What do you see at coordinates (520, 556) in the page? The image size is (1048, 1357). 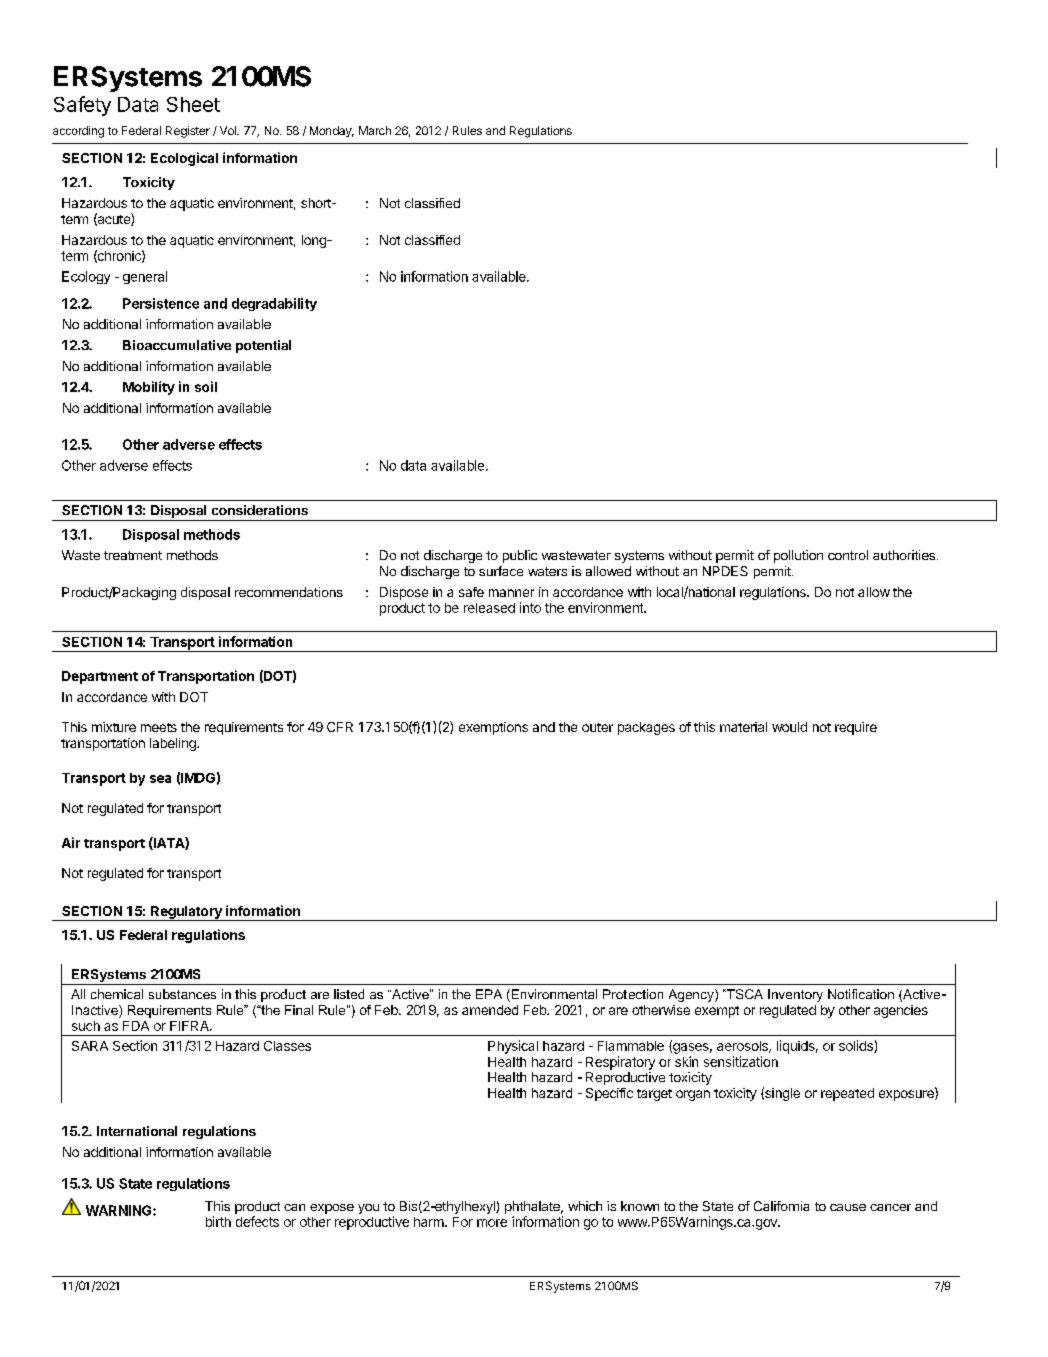 I see `public` at bounding box center [520, 556].
